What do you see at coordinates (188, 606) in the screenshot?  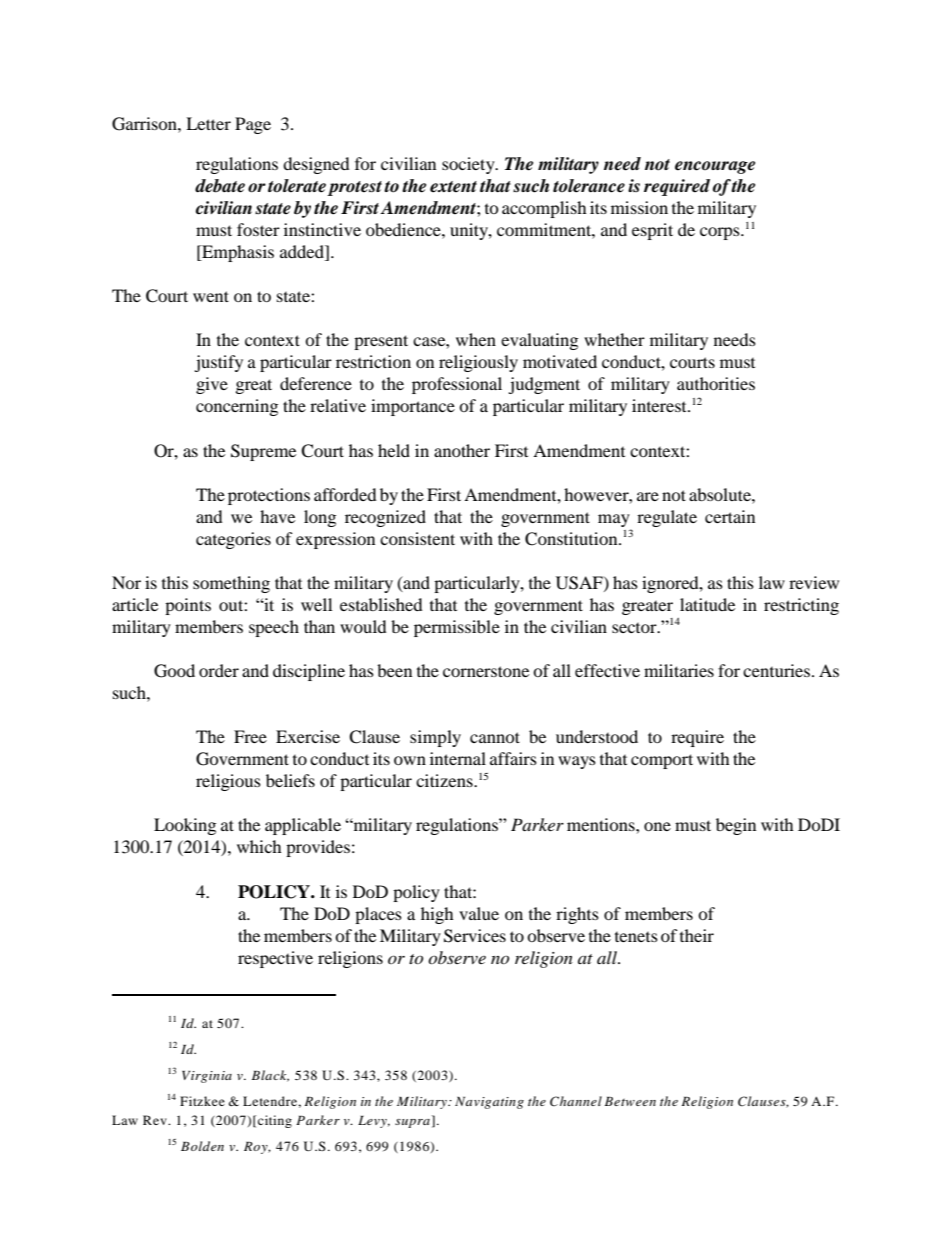 I see `points` at bounding box center [188, 606].
